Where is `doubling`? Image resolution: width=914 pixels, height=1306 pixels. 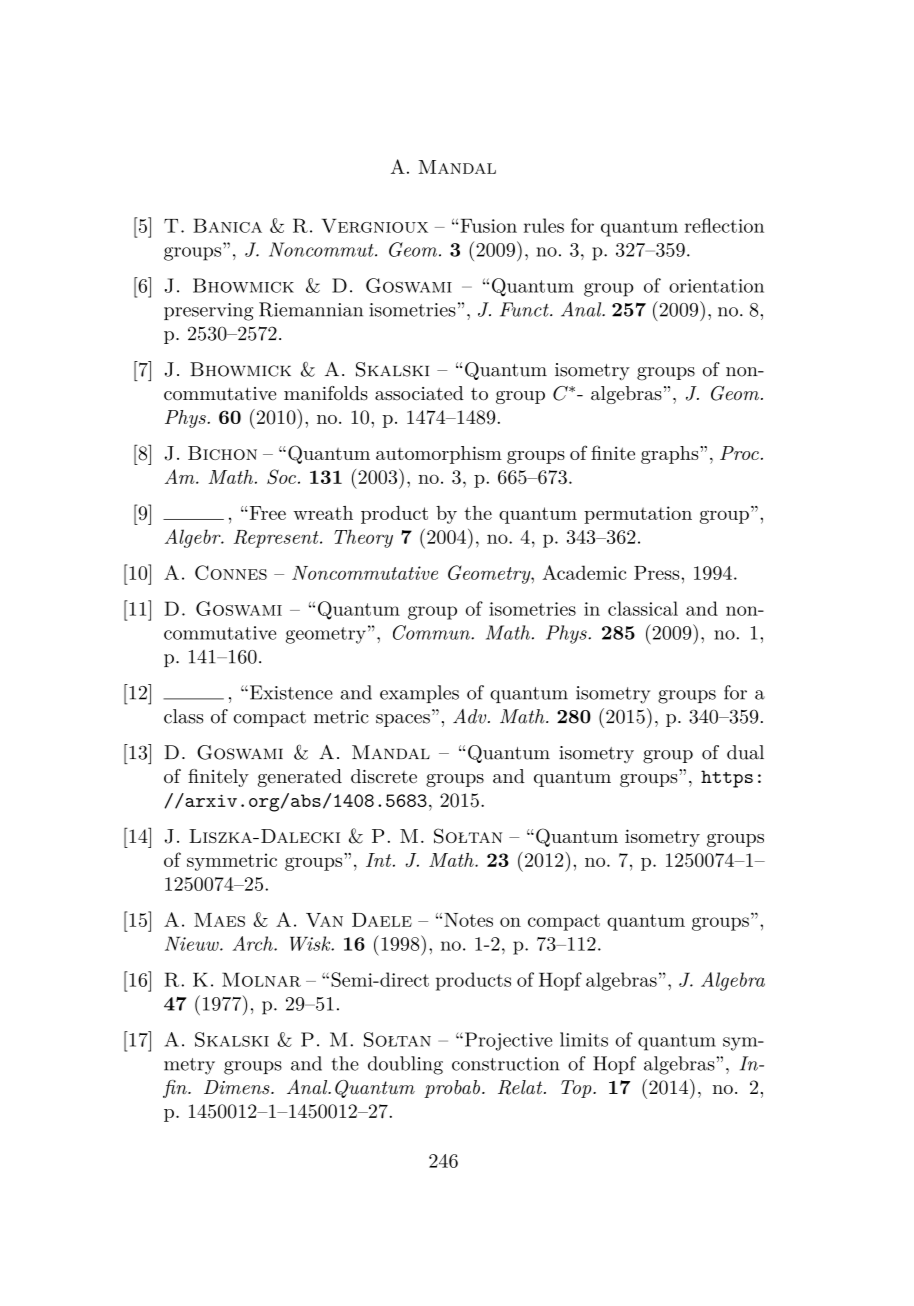
doubling is located at coordinates (405, 1065).
